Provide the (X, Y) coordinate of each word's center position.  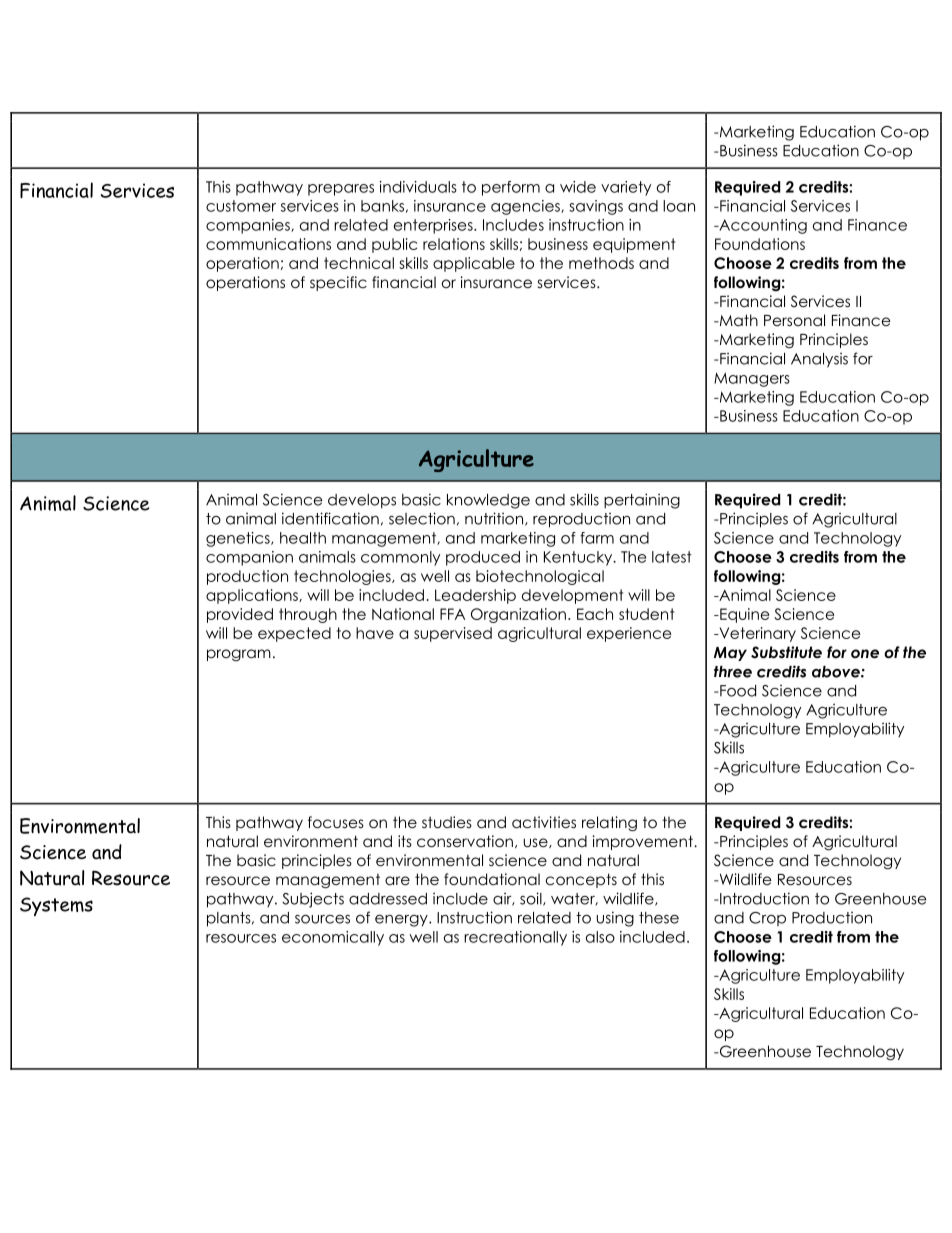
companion (249, 558)
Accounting (762, 226)
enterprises (434, 226)
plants (230, 919)
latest (672, 557)
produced (483, 558)
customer (241, 206)
